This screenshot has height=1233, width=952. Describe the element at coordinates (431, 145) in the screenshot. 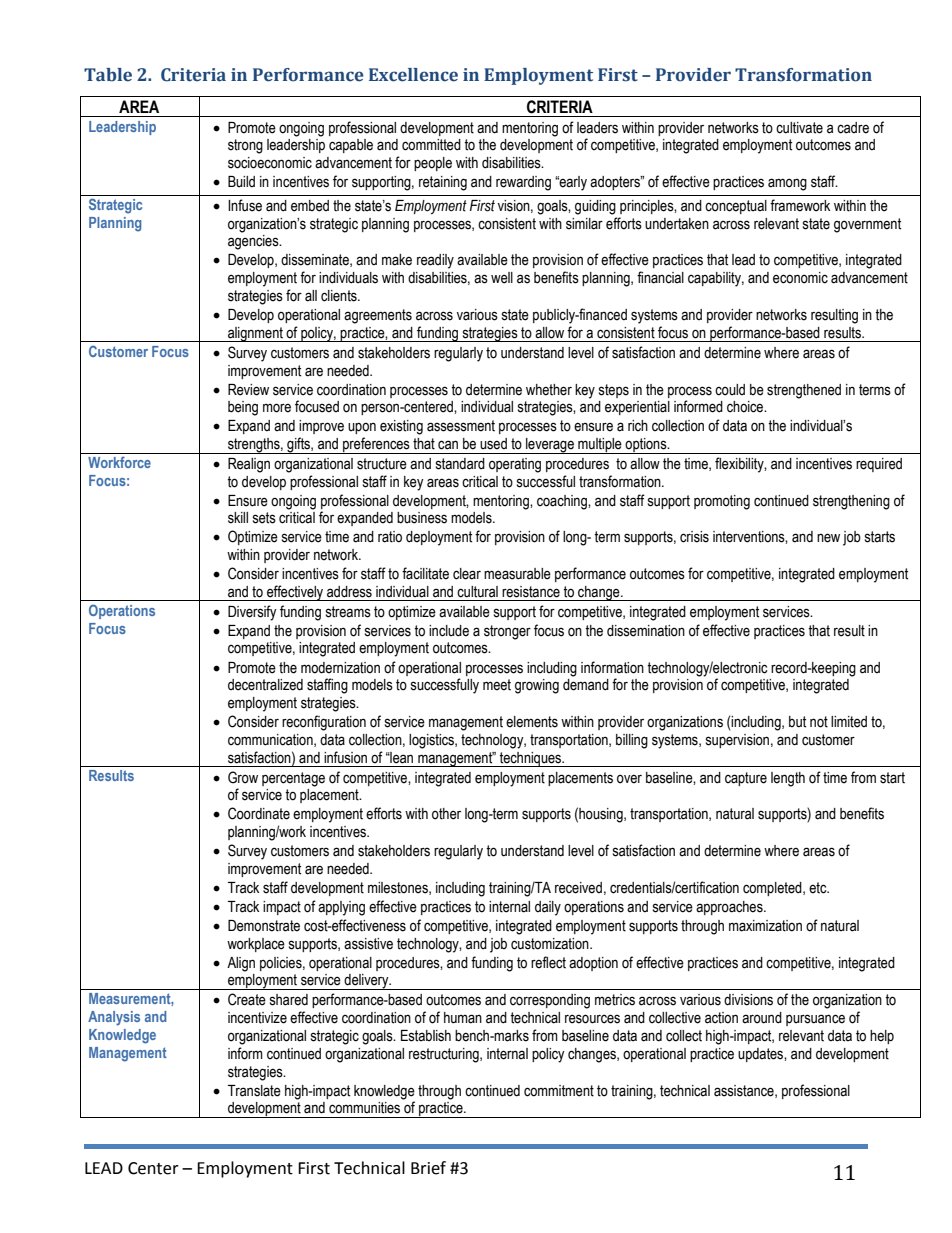

I see `committed` at that location.
